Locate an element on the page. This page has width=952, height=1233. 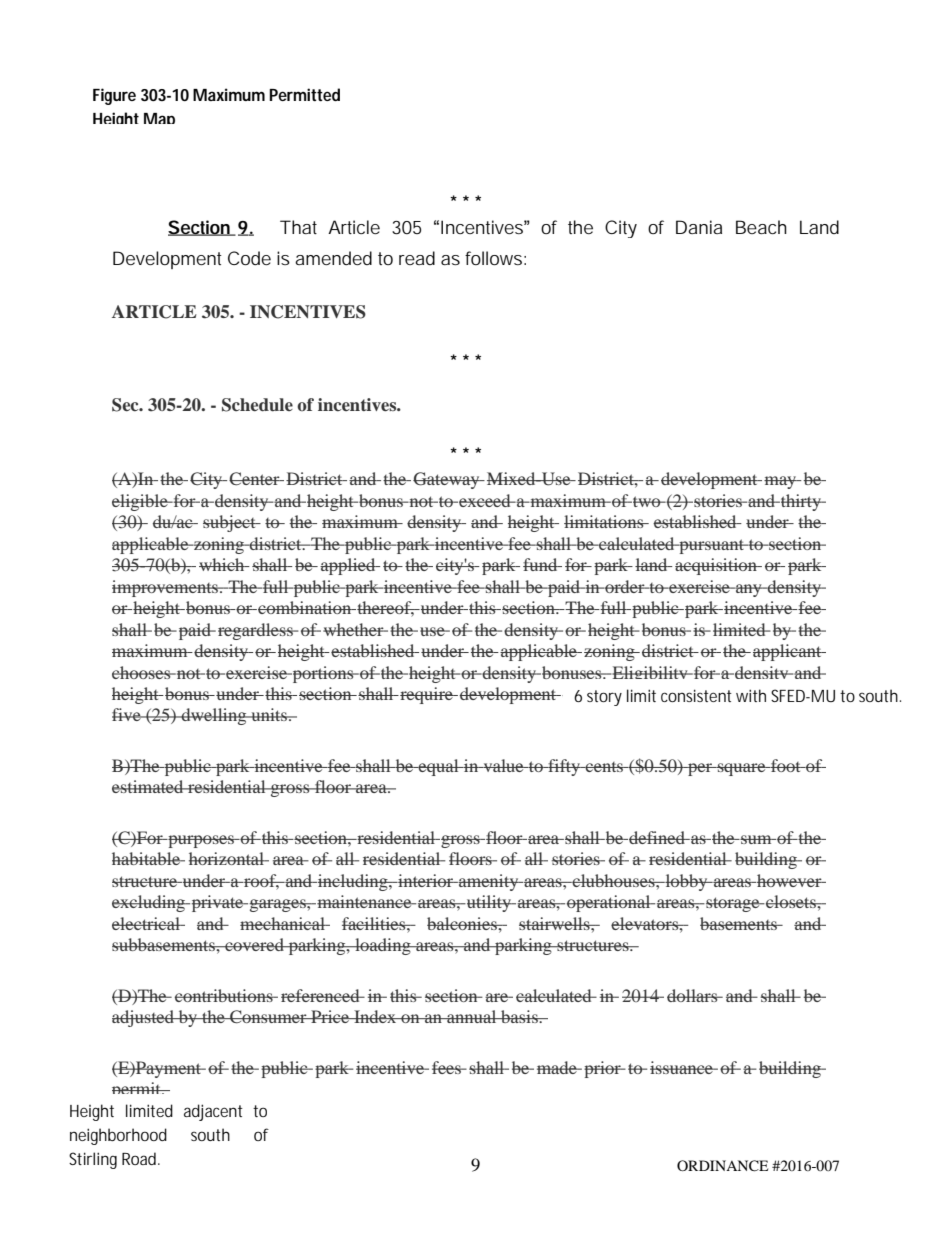
read is located at coordinates (417, 258).
